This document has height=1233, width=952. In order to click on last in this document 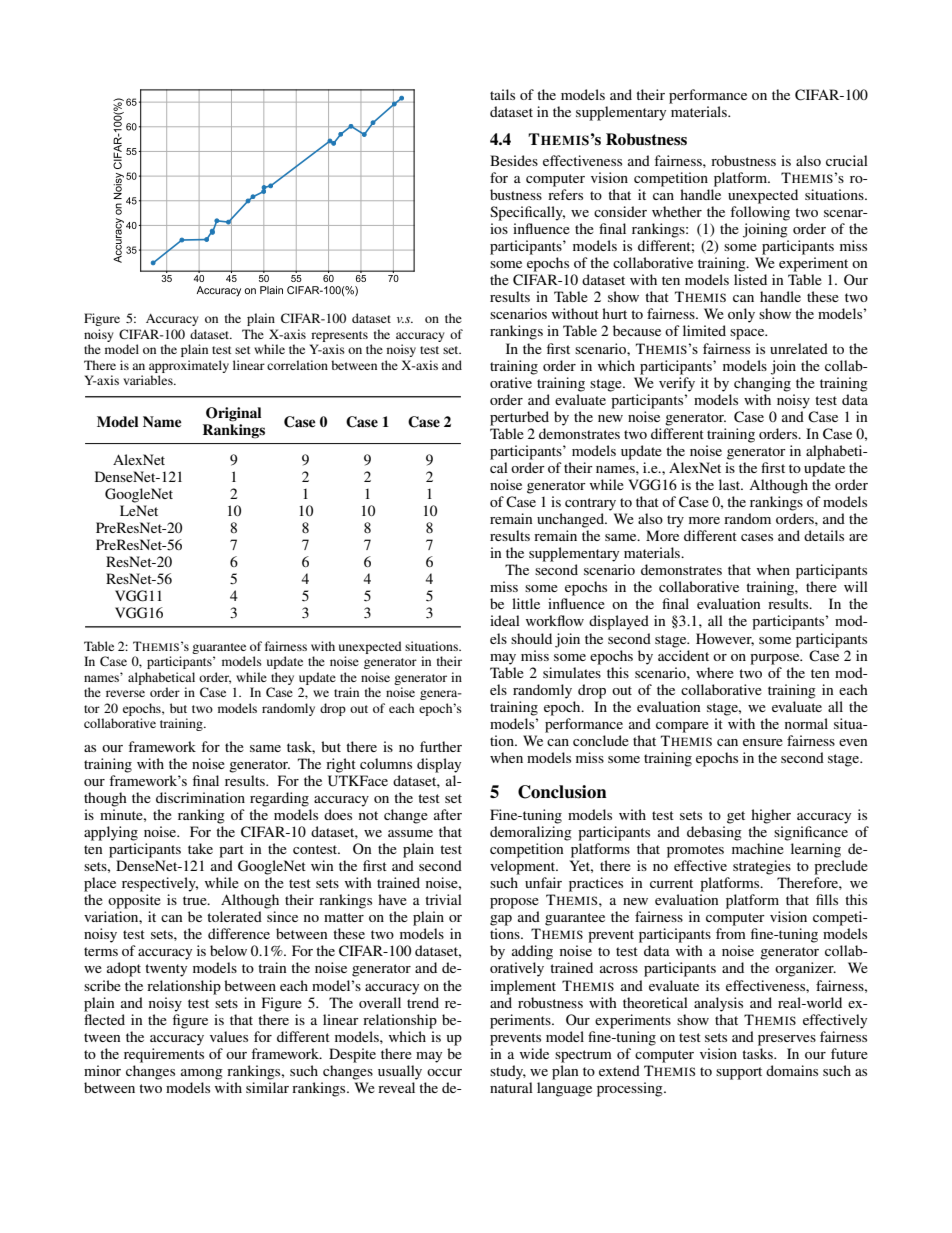, I will do `click(731, 484)`.
